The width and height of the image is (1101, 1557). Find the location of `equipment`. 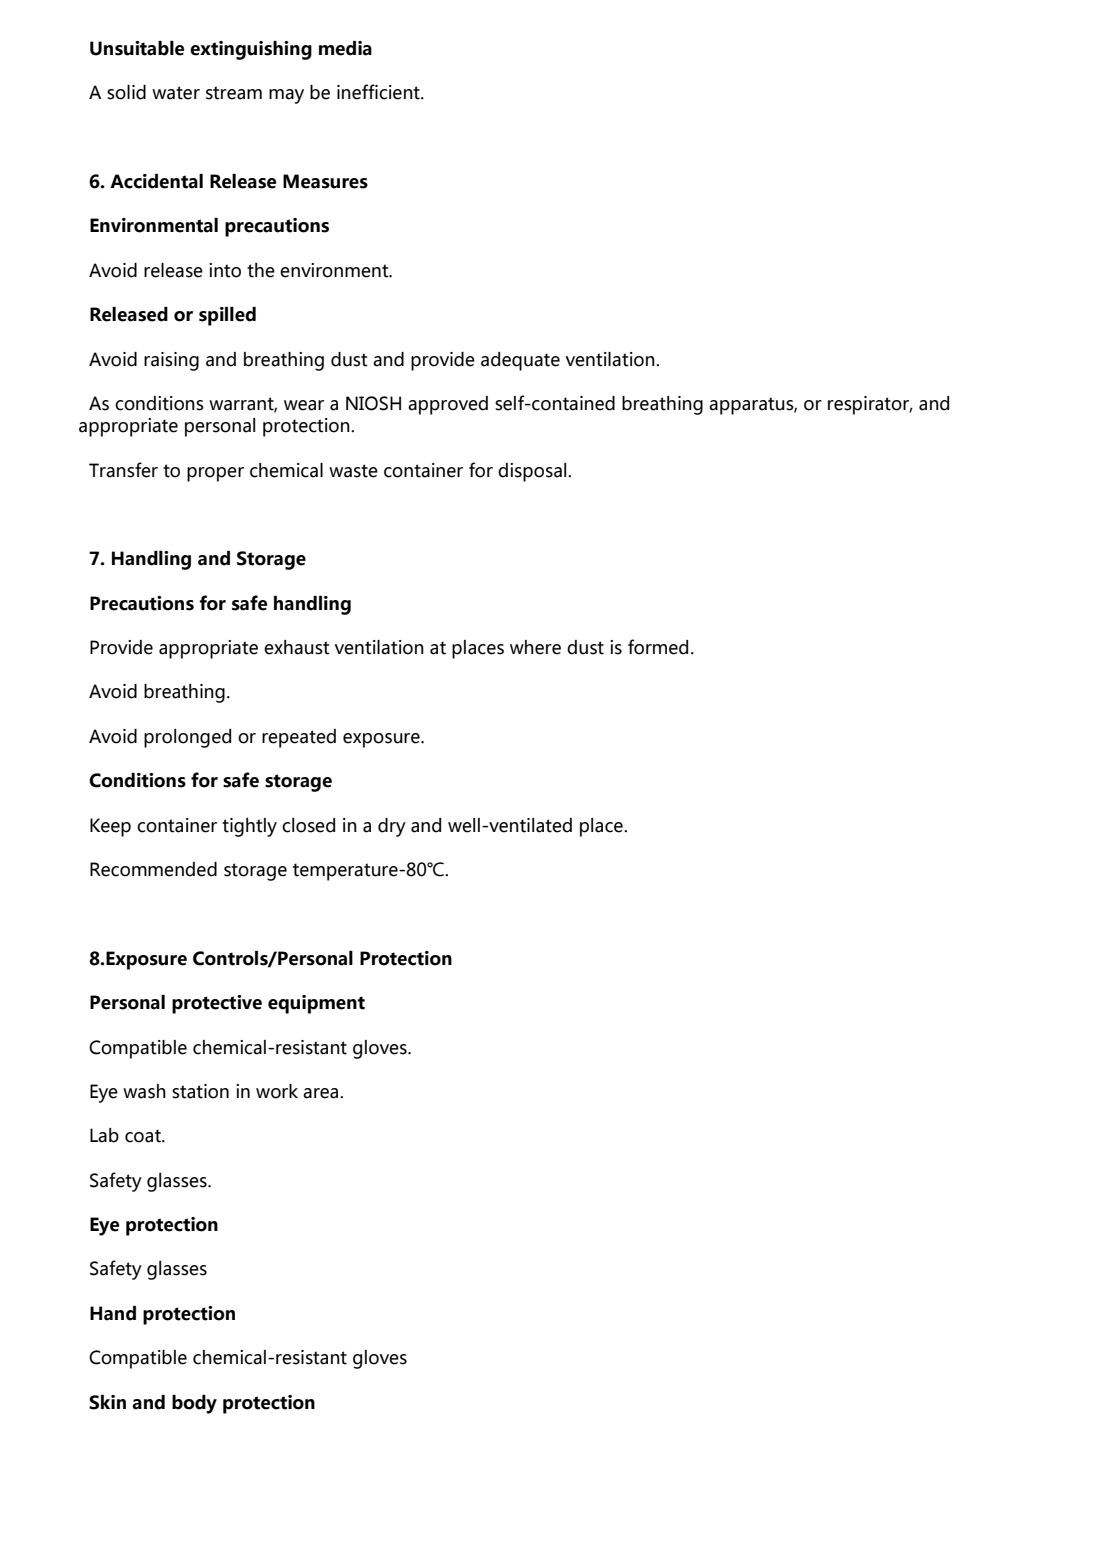

equipment is located at coordinates (316, 1004).
